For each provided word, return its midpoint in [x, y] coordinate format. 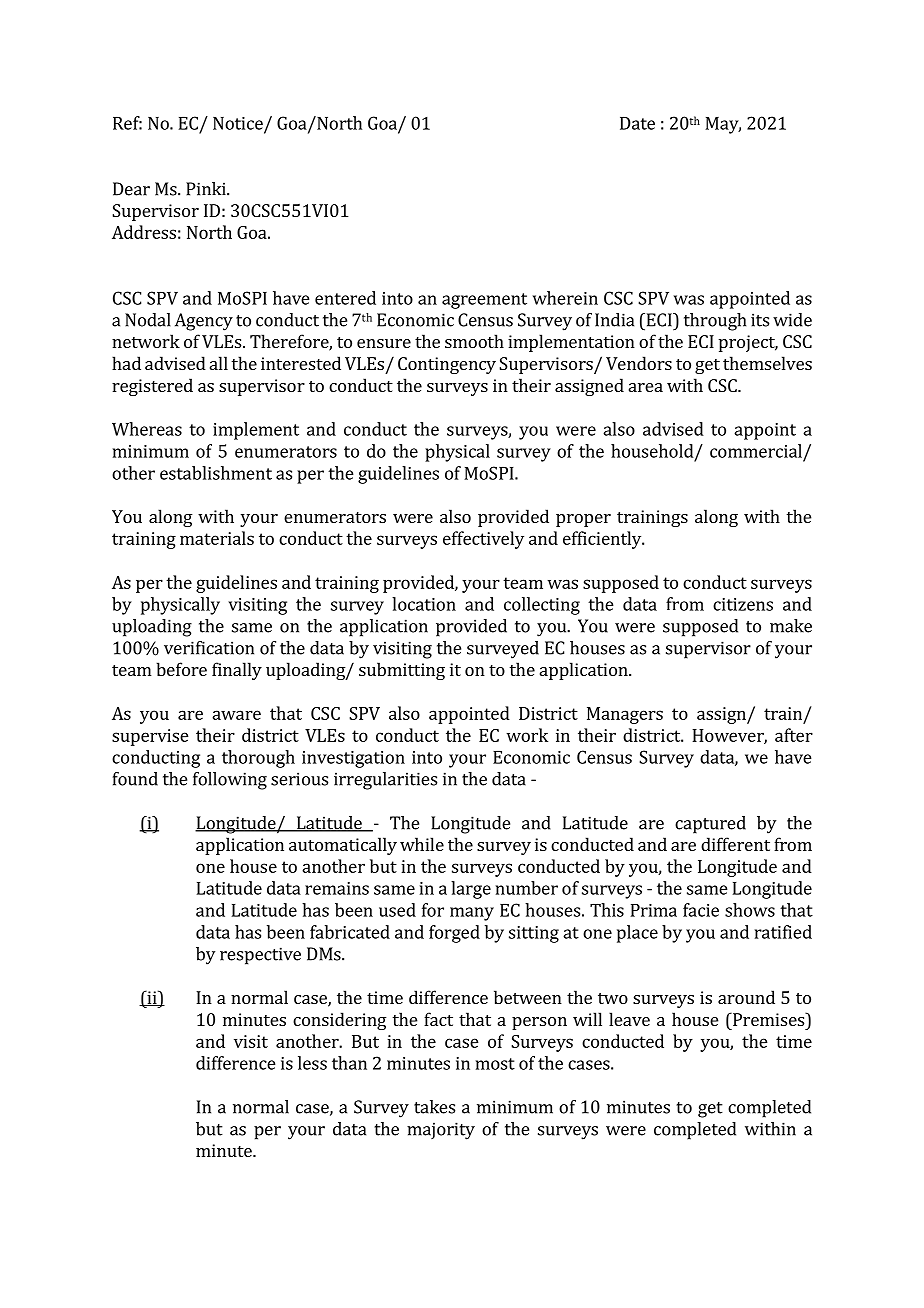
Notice [239, 124]
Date [637, 123]
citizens [743, 604]
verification [209, 648]
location [424, 604]
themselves [767, 363]
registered [152, 387]
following [230, 781]
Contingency [447, 365]
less [312, 1063]
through [715, 322]
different [735, 844]
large [471, 890]
